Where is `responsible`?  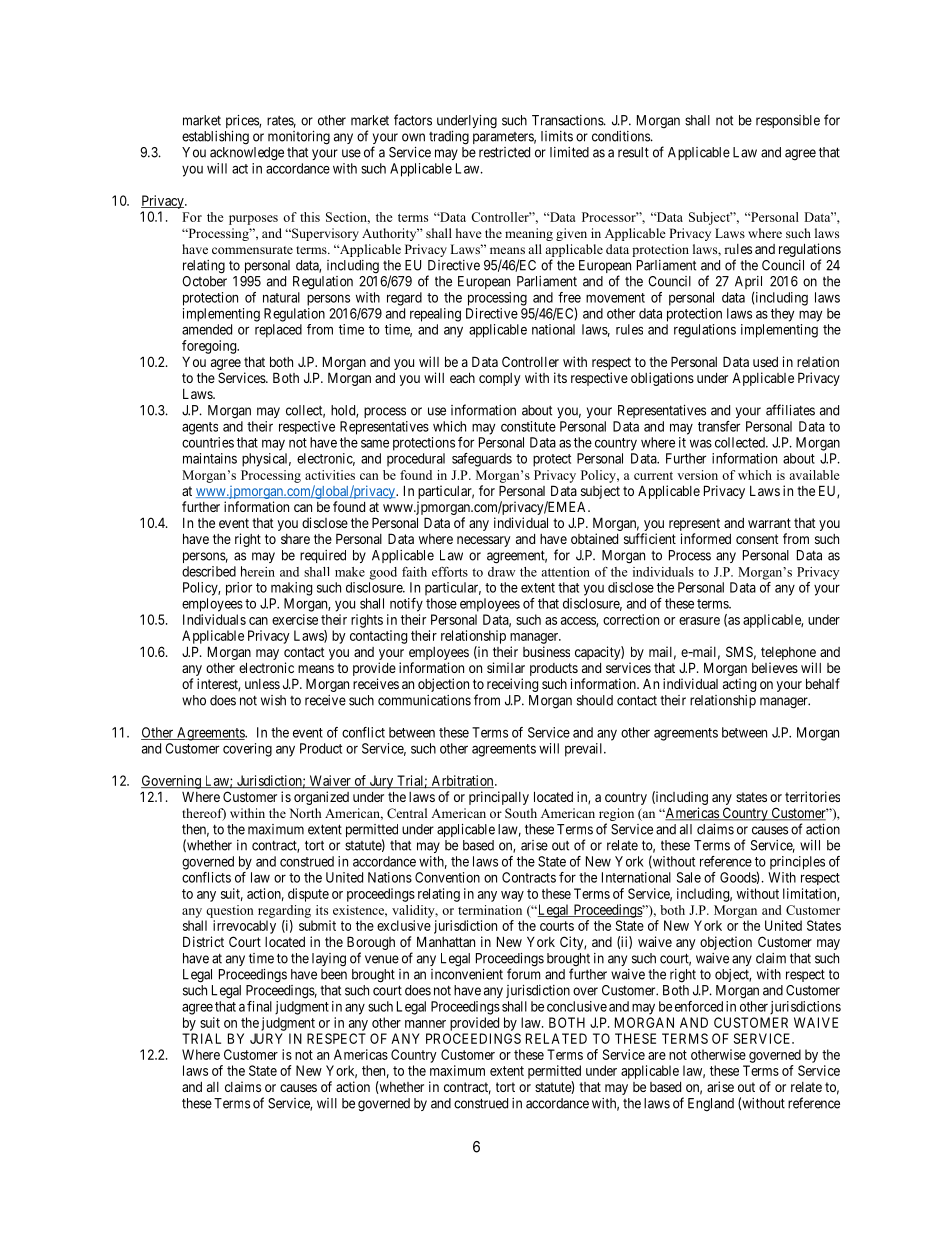 responsible is located at coordinates (788, 121).
